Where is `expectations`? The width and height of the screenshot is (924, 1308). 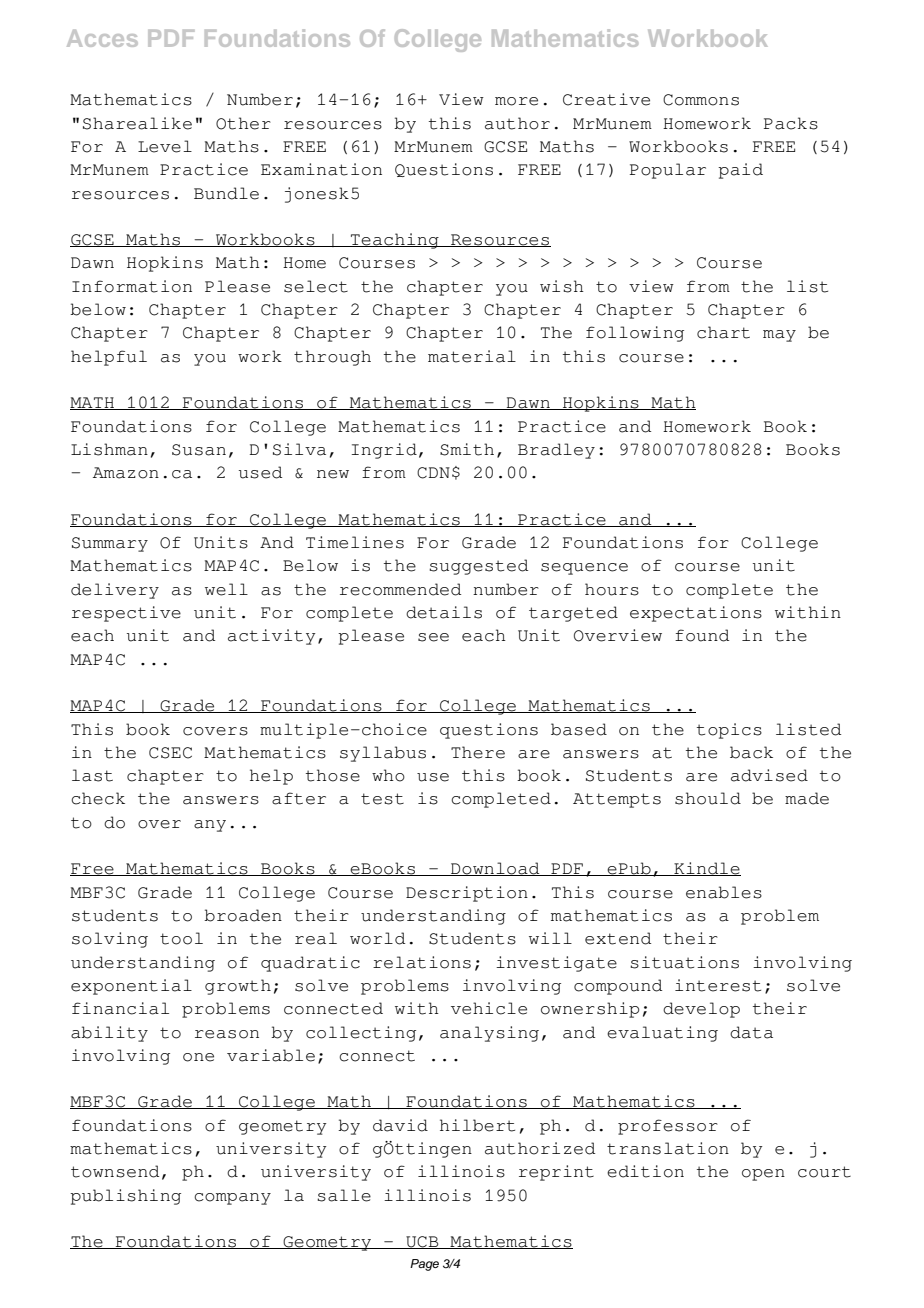 expectations is located at coordinates (696, 614).
